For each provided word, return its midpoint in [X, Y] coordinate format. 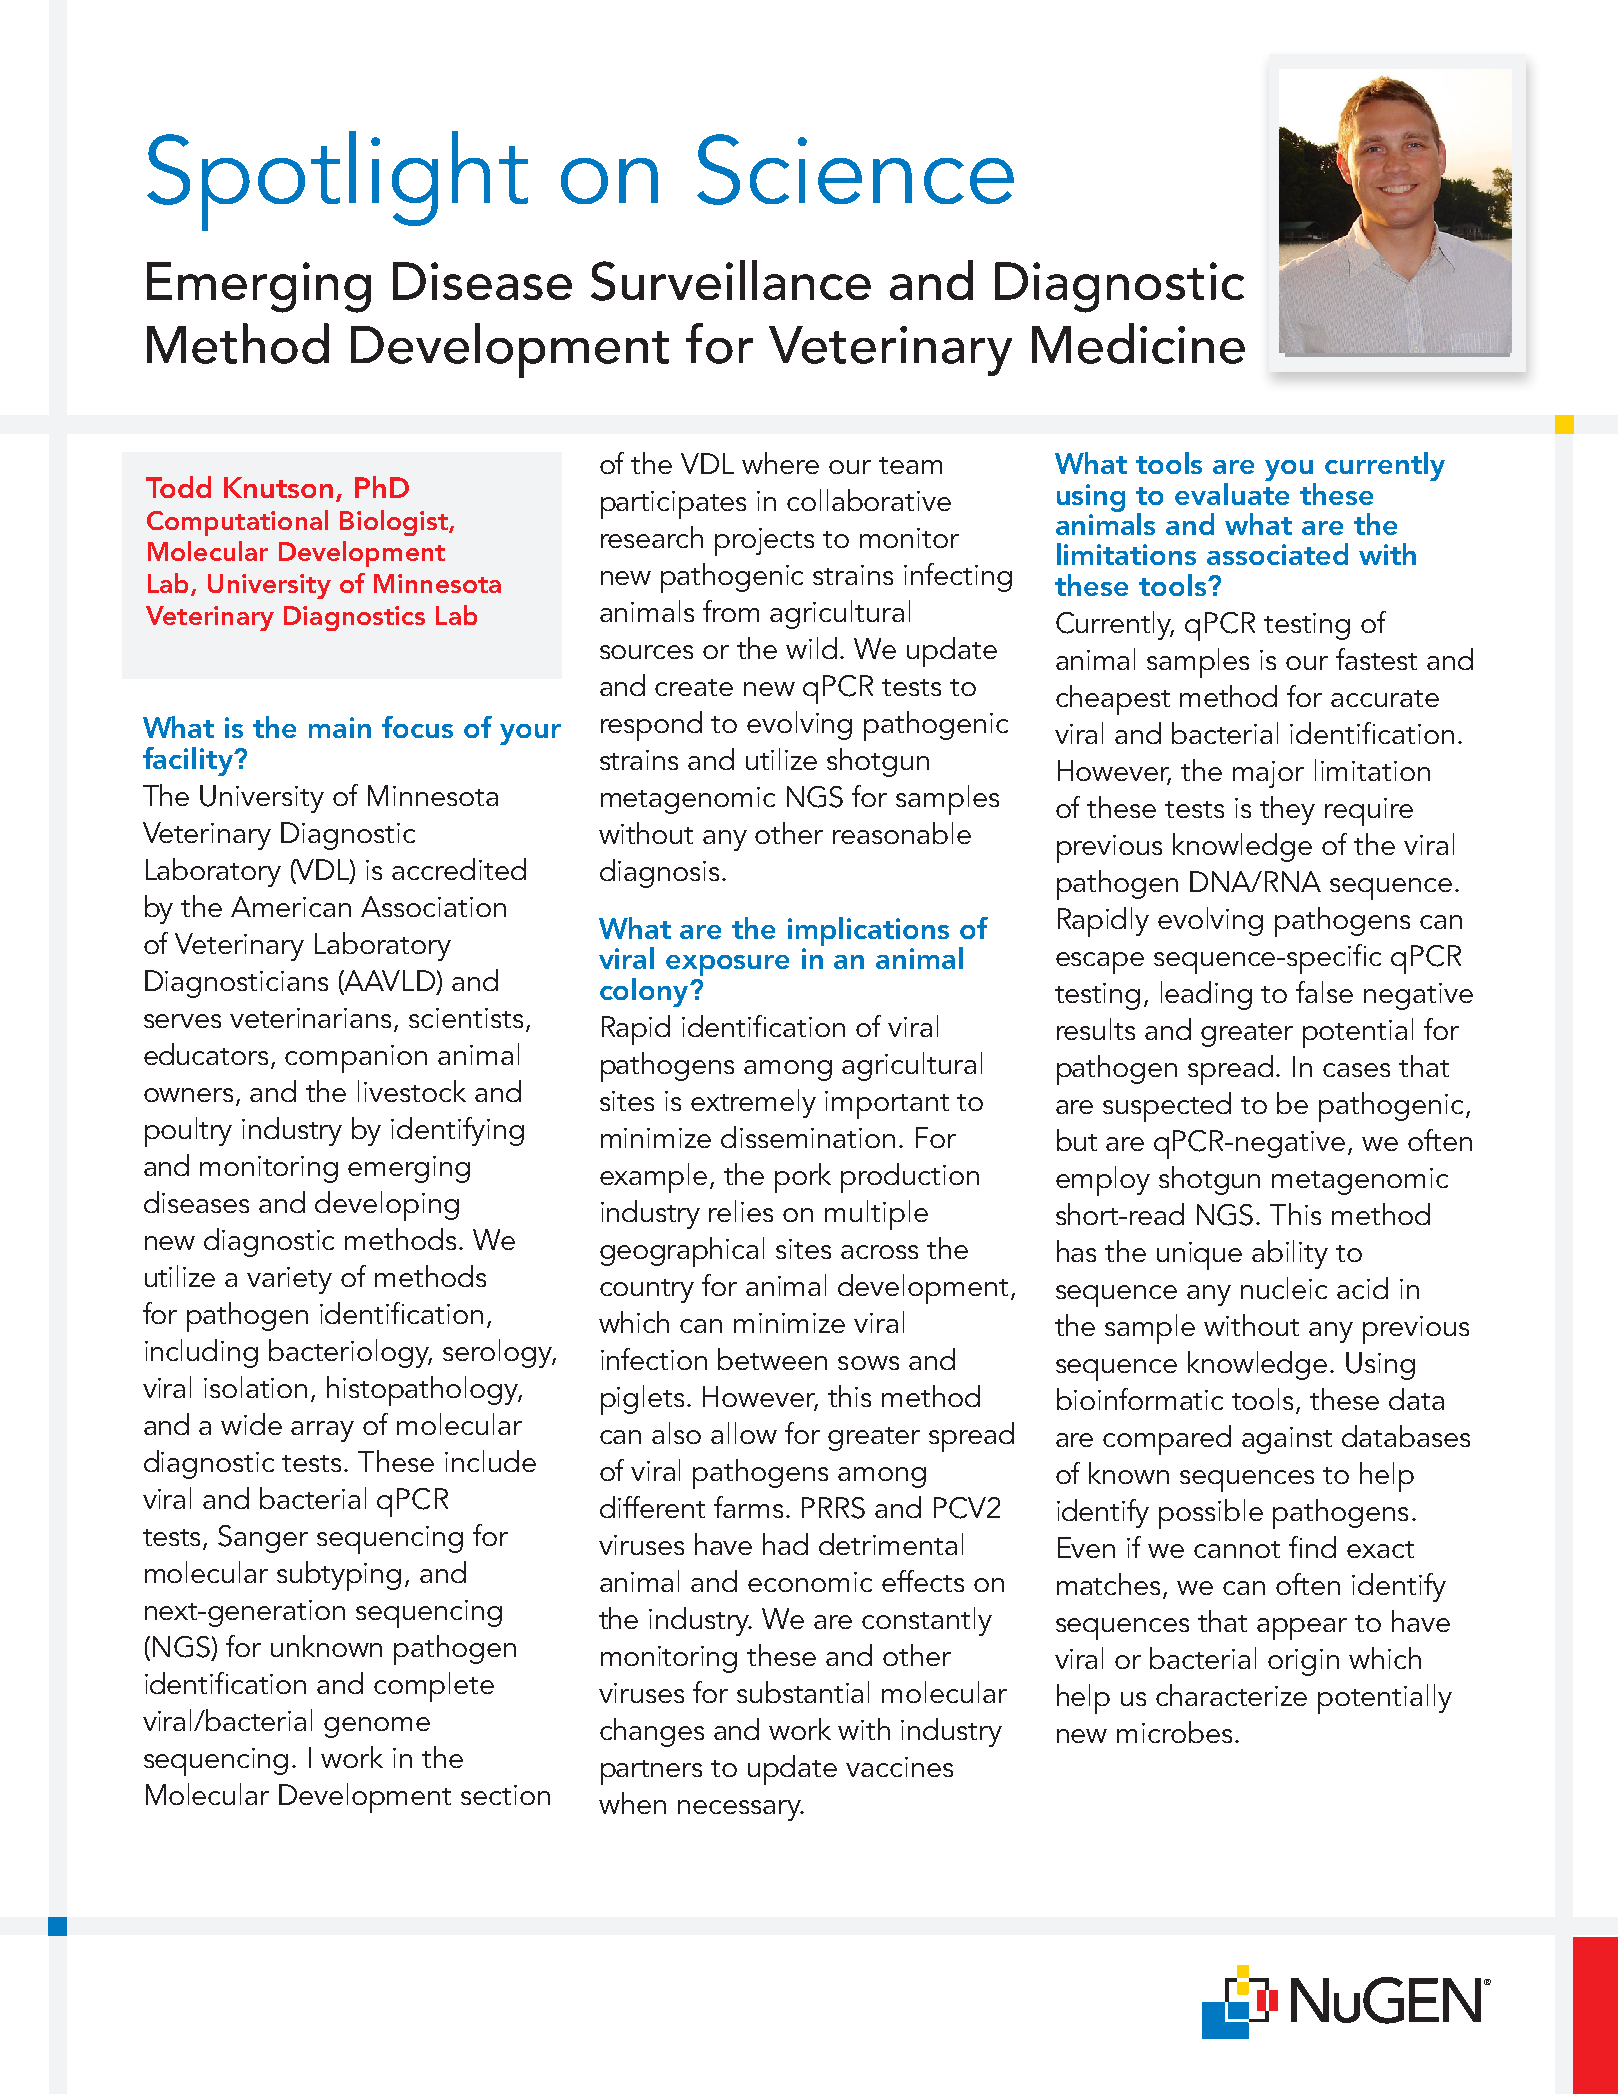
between [772, 1359]
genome [377, 1727]
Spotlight [337, 181]
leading [1206, 995]
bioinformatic [1140, 1399]
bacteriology [350, 1353]
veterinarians [312, 1019]
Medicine [1138, 343]
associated [1277, 554]
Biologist [395, 523]
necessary [740, 1810]
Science [855, 169]
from [731, 611]
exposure [727, 965]
